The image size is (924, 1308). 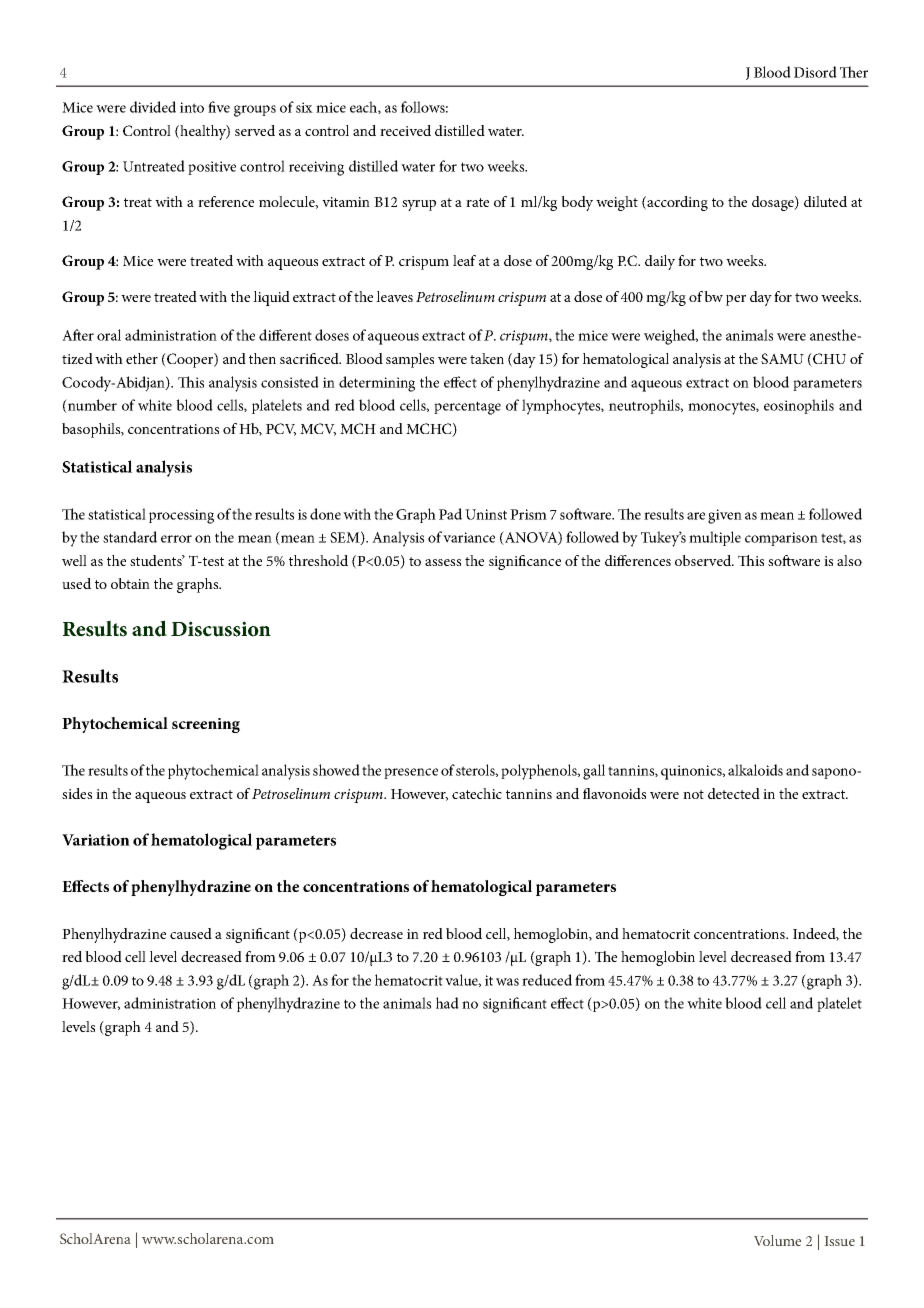 What do you see at coordinates (799, 406) in the page?
I see `eosinophils` at bounding box center [799, 406].
